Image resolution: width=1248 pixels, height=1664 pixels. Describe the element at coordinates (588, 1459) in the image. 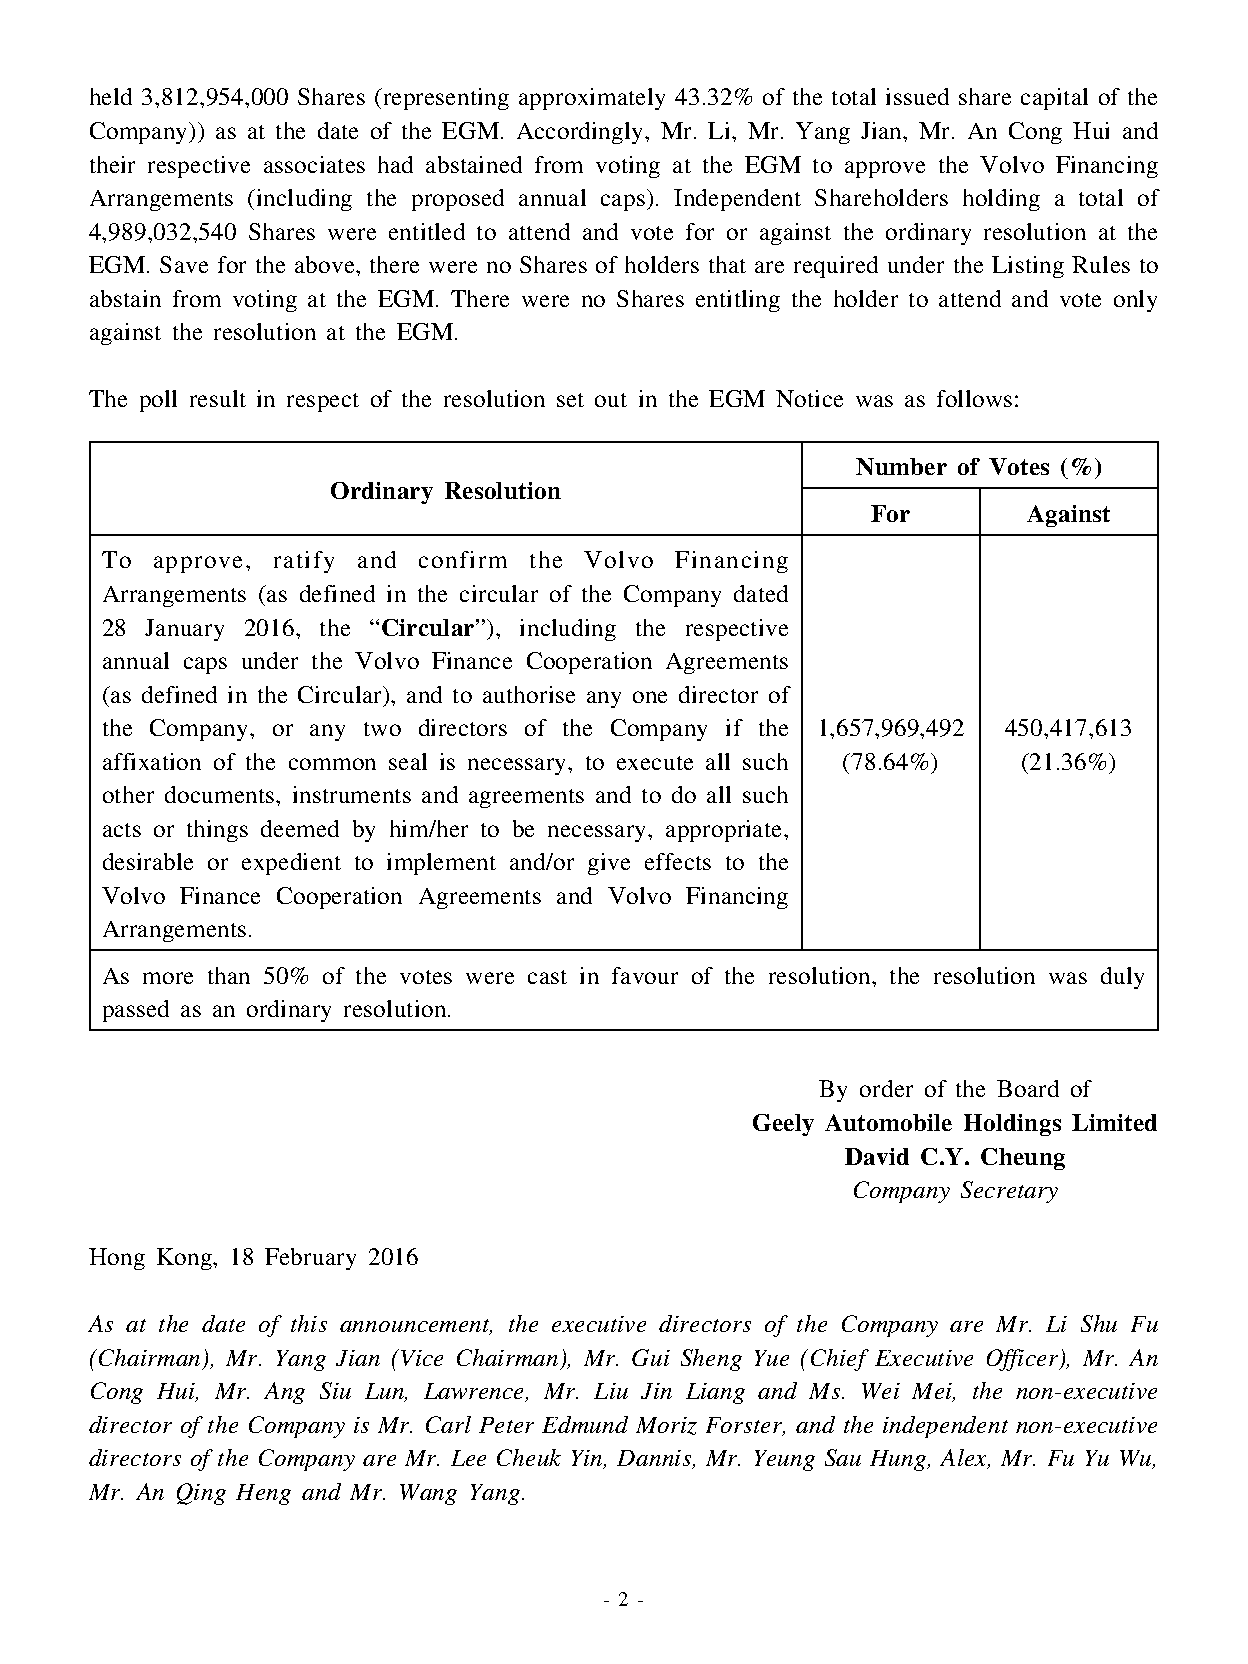

I see `Yin` at that location.
